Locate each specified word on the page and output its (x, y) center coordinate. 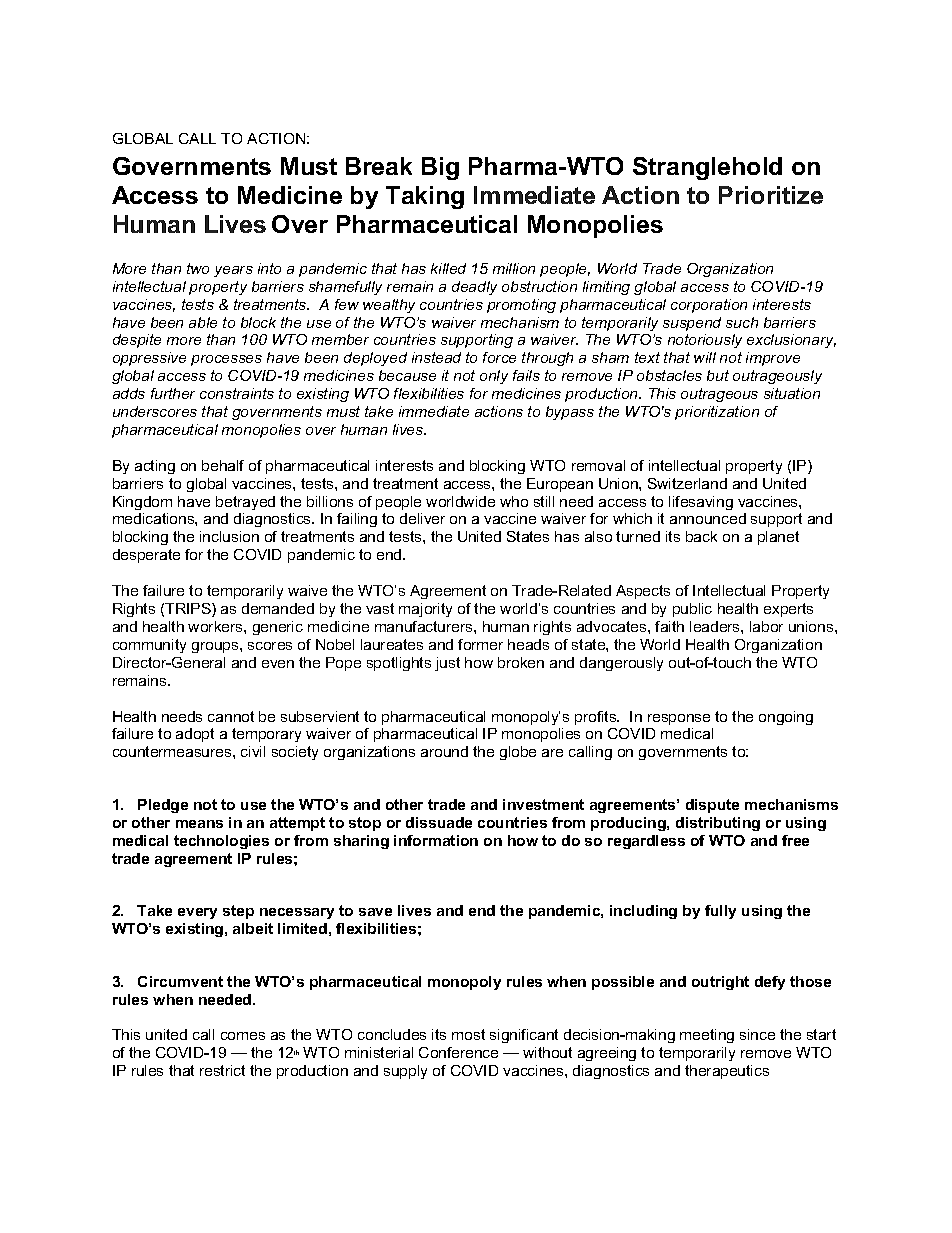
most (468, 1034)
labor (766, 626)
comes (243, 1036)
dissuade (439, 822)
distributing (718, 824)
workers (216, 626)
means (199, 824)
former (480, 644)
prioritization (717, 413)
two (198, 268)
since (757, 1034)
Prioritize (771, 195)
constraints (237, 393)
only (494, 377)
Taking (425, 197)
